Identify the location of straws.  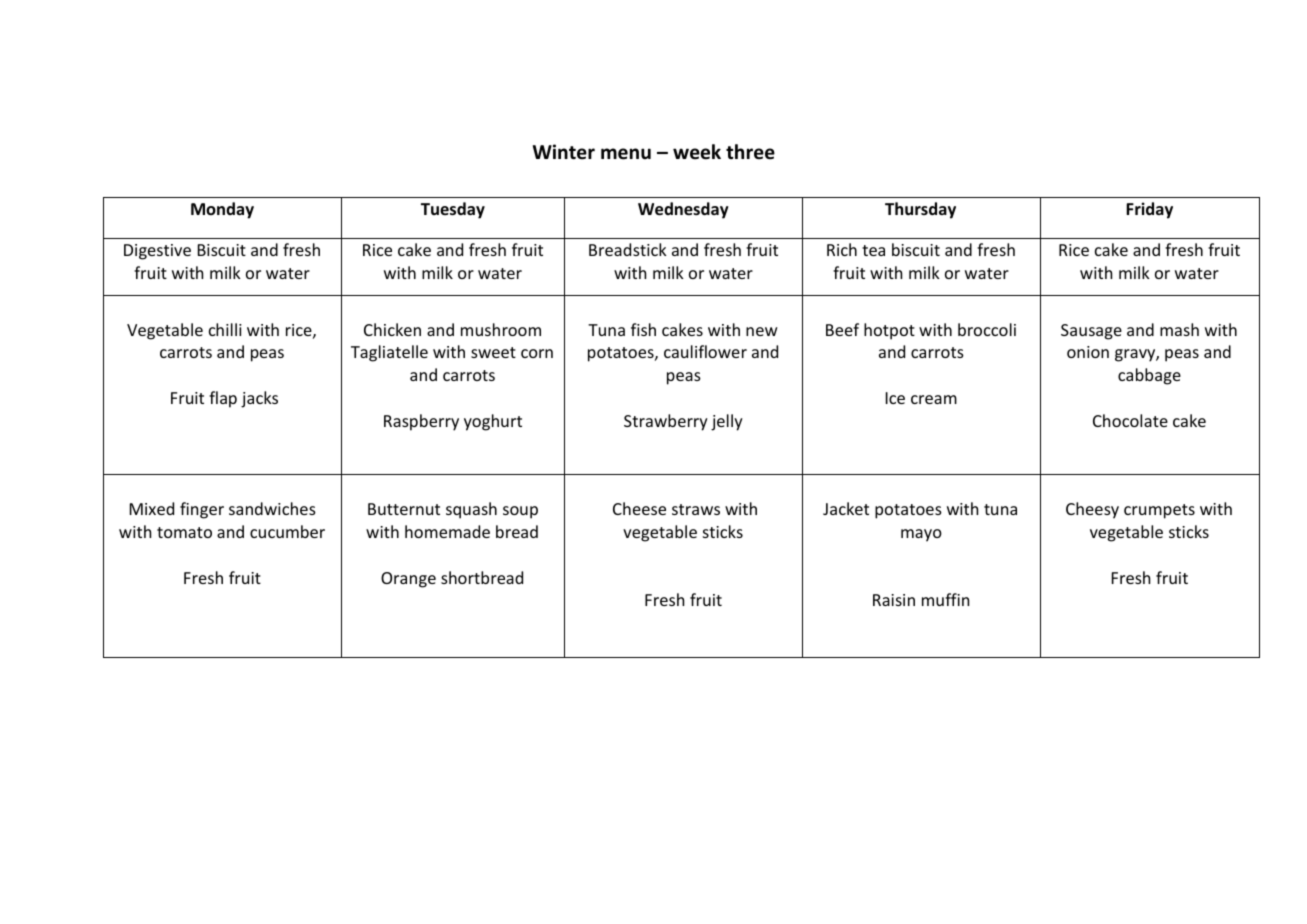
(696, 509).
